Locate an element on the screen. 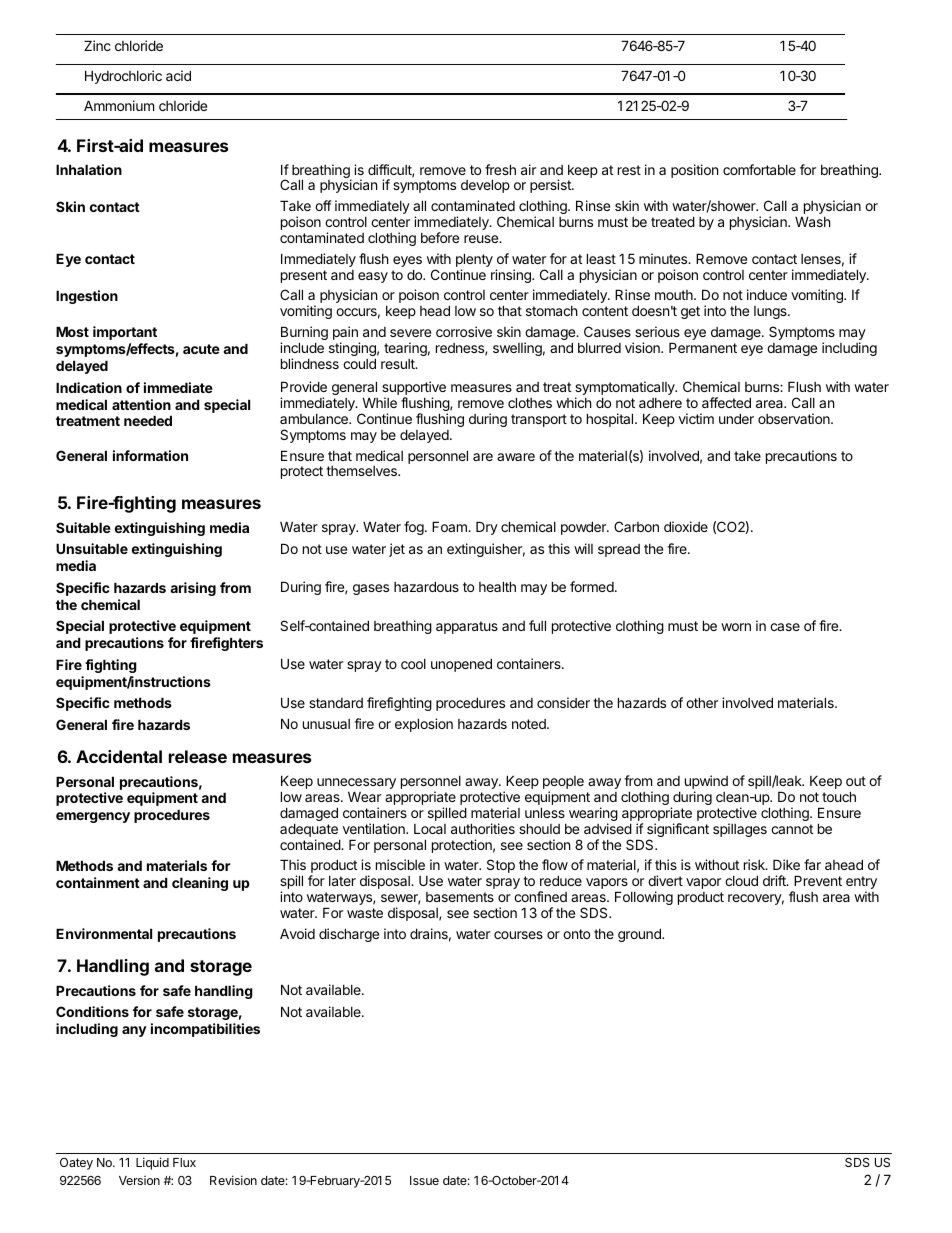  cannot is located at coordinates (792, 829).
